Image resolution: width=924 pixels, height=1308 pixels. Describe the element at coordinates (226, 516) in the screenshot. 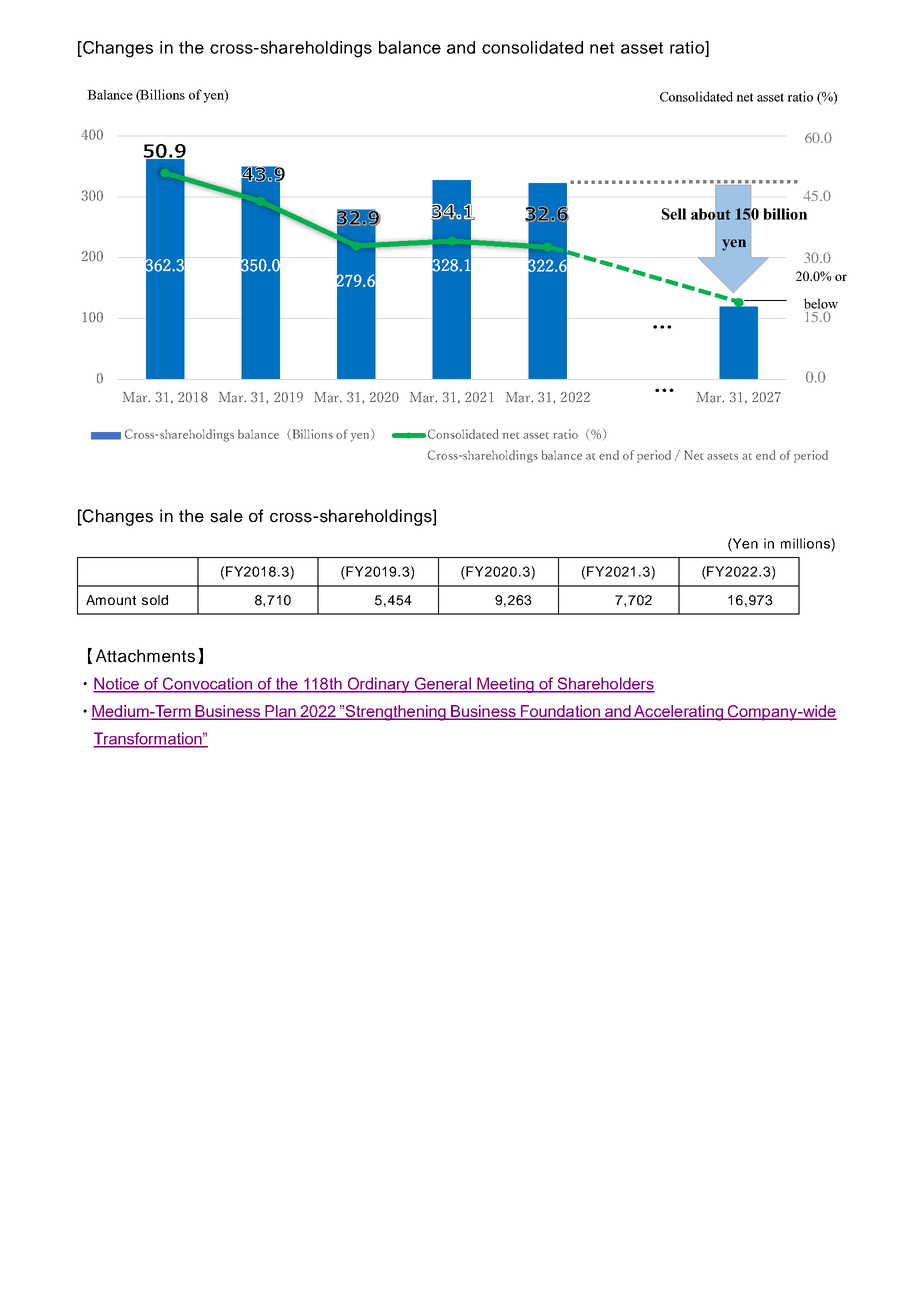

I see `sale` at that location.
